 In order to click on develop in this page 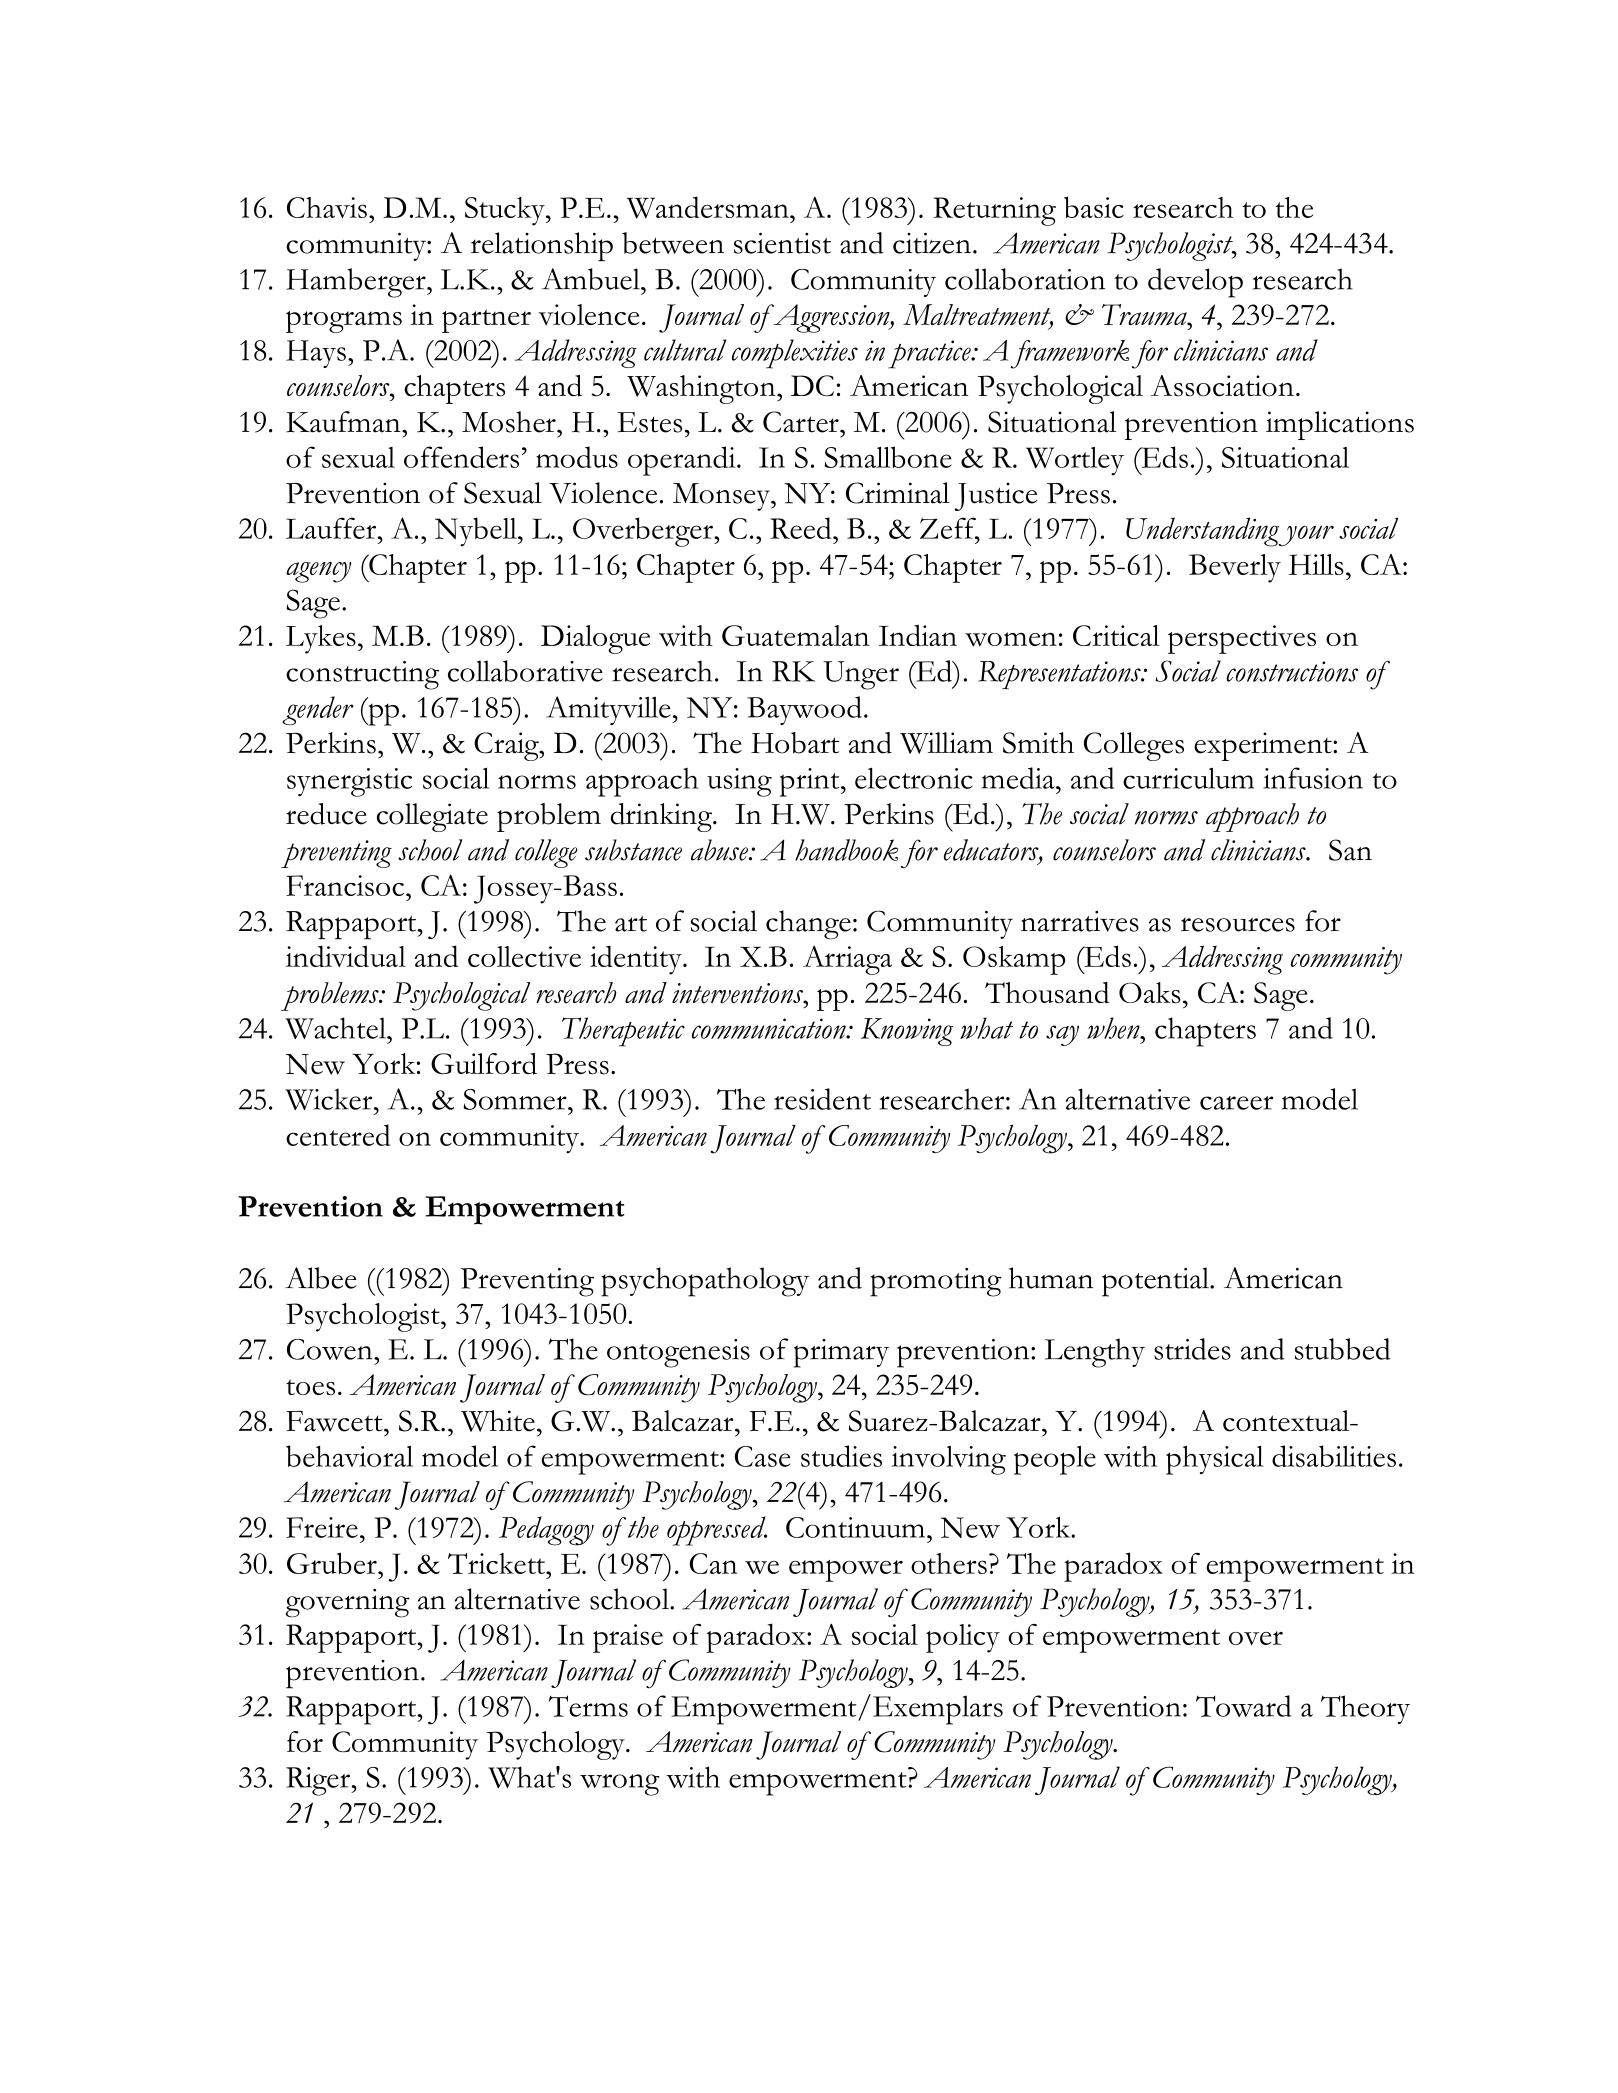, I will do `click(1195, 283)`.
